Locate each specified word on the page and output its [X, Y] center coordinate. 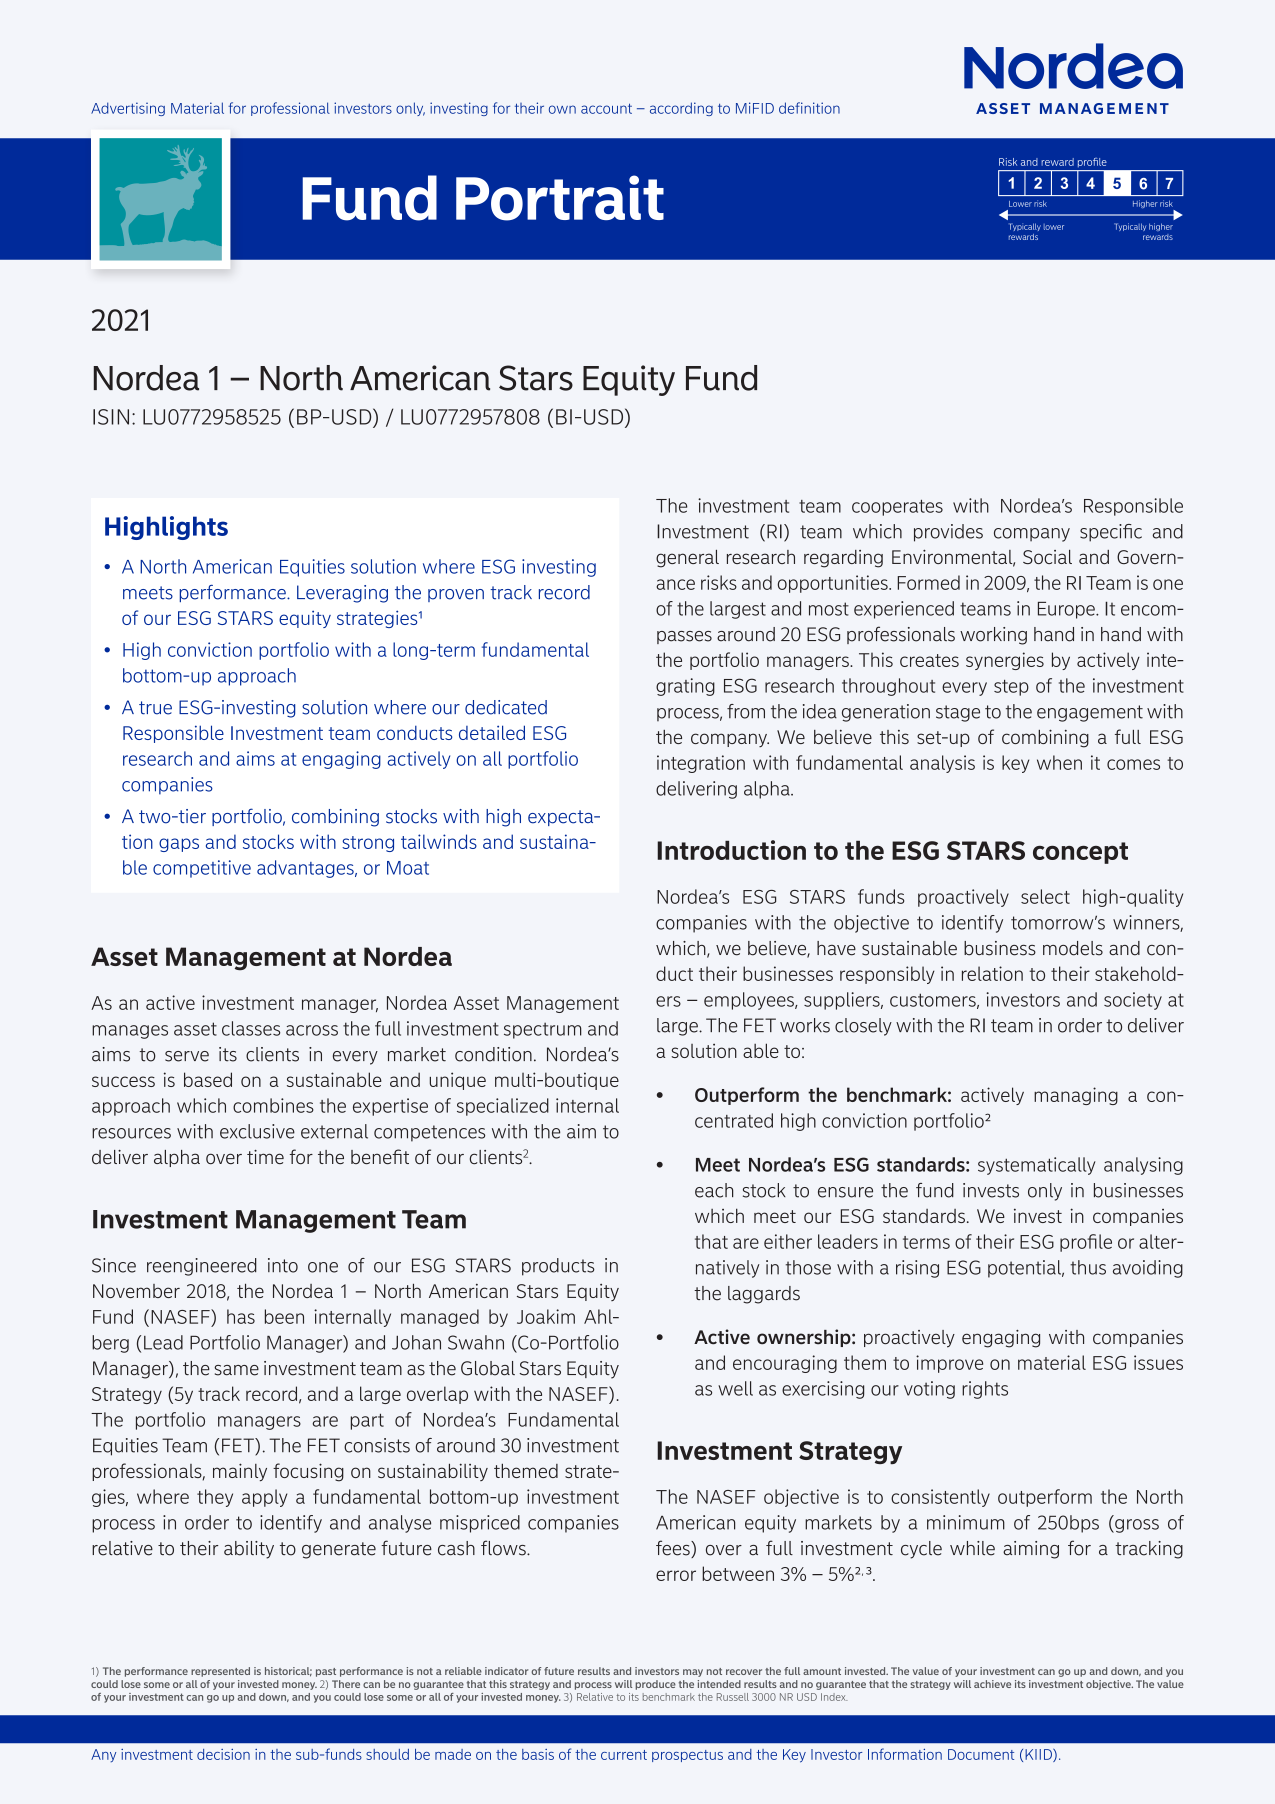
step [1011, 688]
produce [655, 1685]
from [746, 711]
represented [220, 1672]
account [606, 108]
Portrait [560, 198]
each [714, 1190]
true [155, 708]
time [265, 1157]
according [681, 109]
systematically [1037, 1166]
